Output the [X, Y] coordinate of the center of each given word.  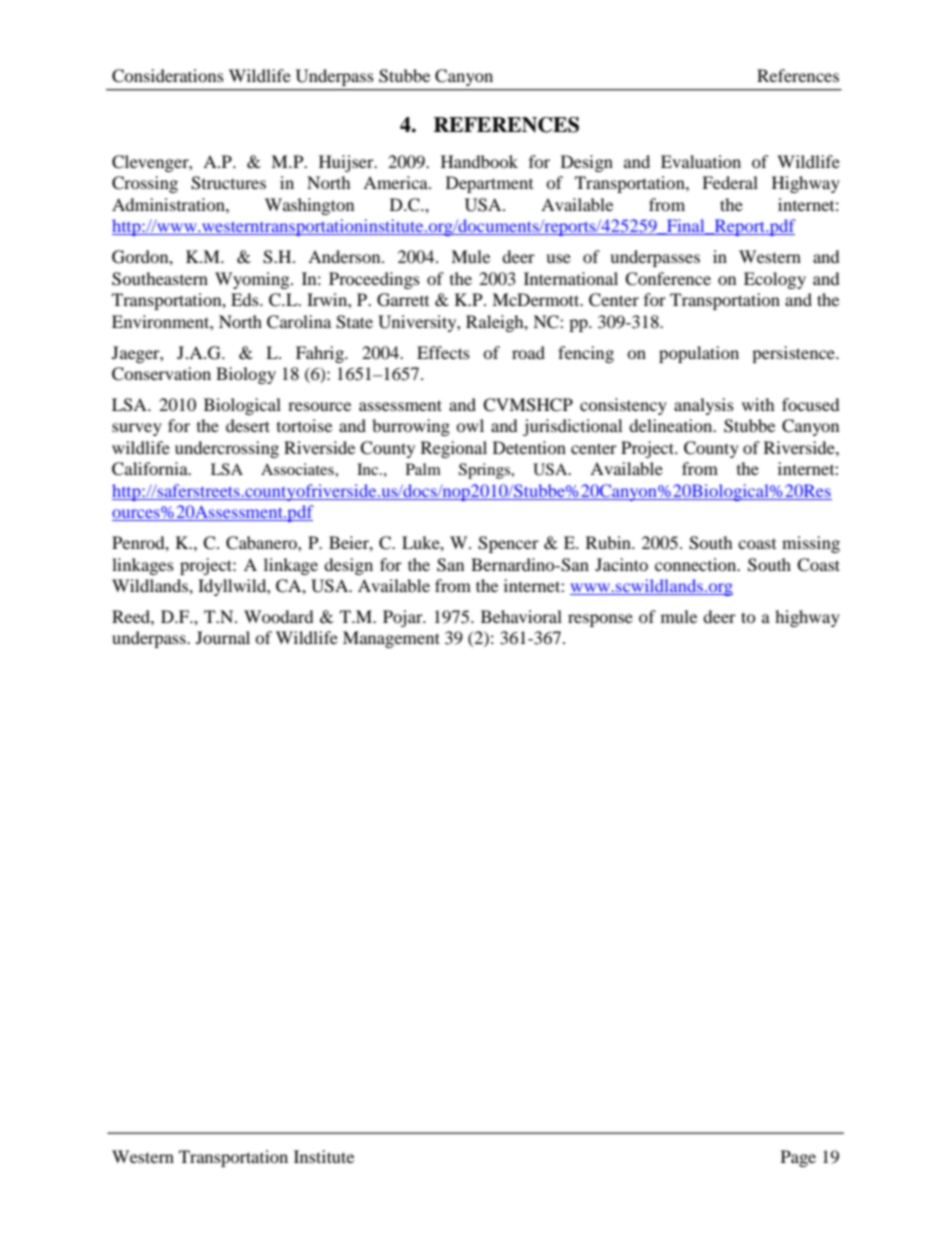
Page [798, 1158]
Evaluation [701, 161]
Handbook [479, 161]
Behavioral [521, 616]
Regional [454, 449]
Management [391, 639]
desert [248, 425]
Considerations [168, 76]
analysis [704, 406]
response [600, 620]
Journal [223, 637]
